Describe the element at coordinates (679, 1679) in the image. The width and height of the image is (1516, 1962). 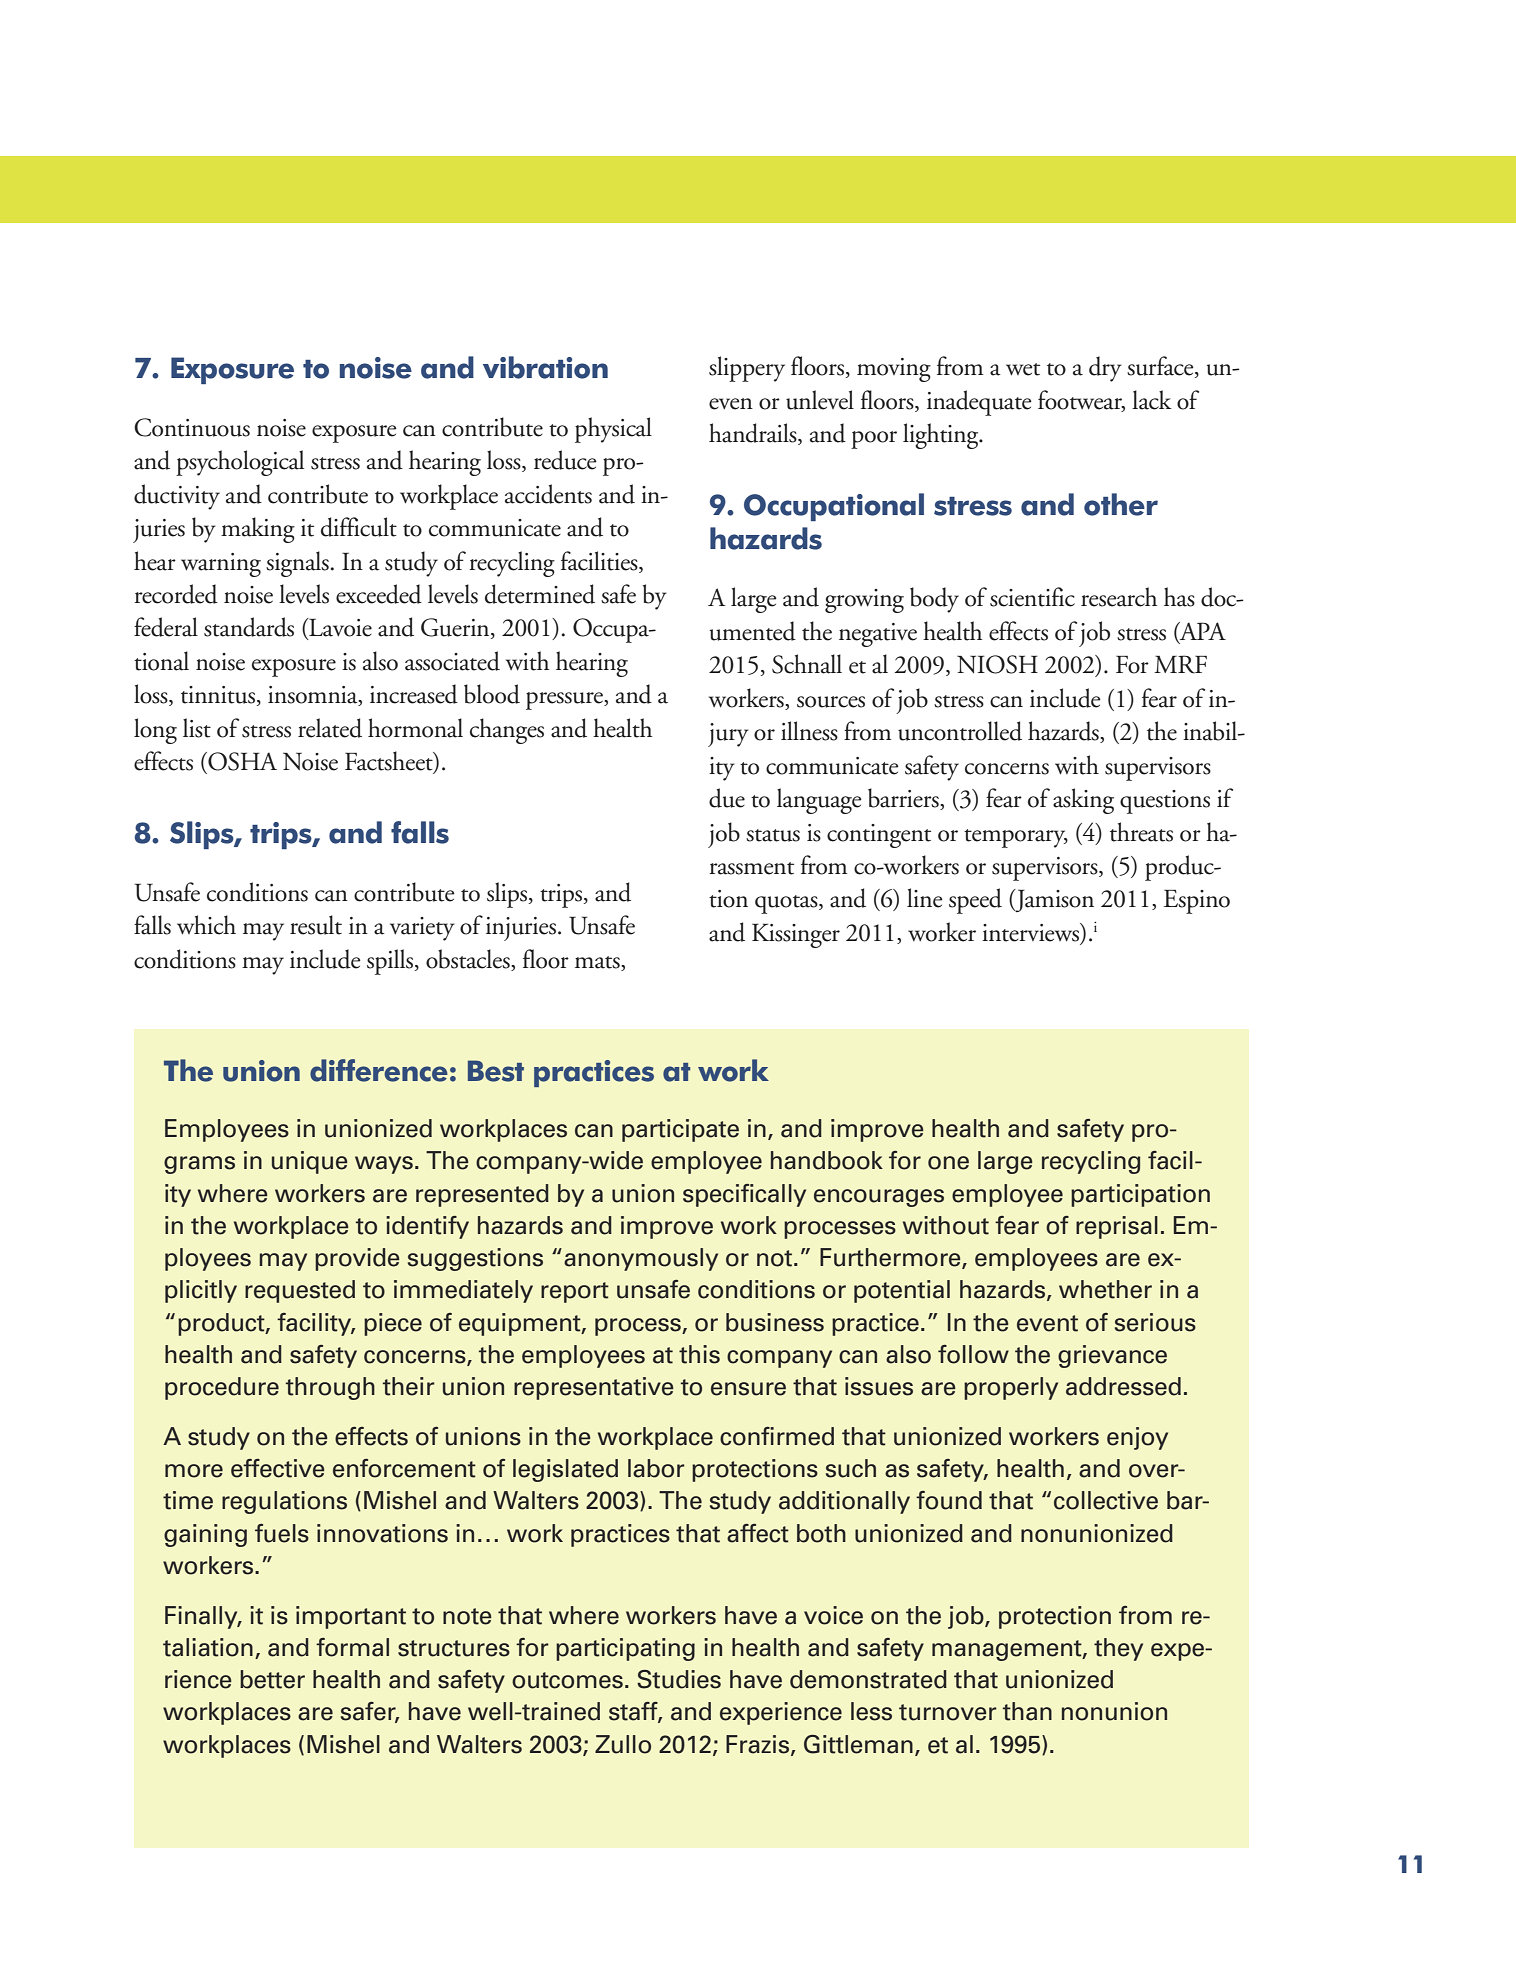
I see `Studies` at that location.
